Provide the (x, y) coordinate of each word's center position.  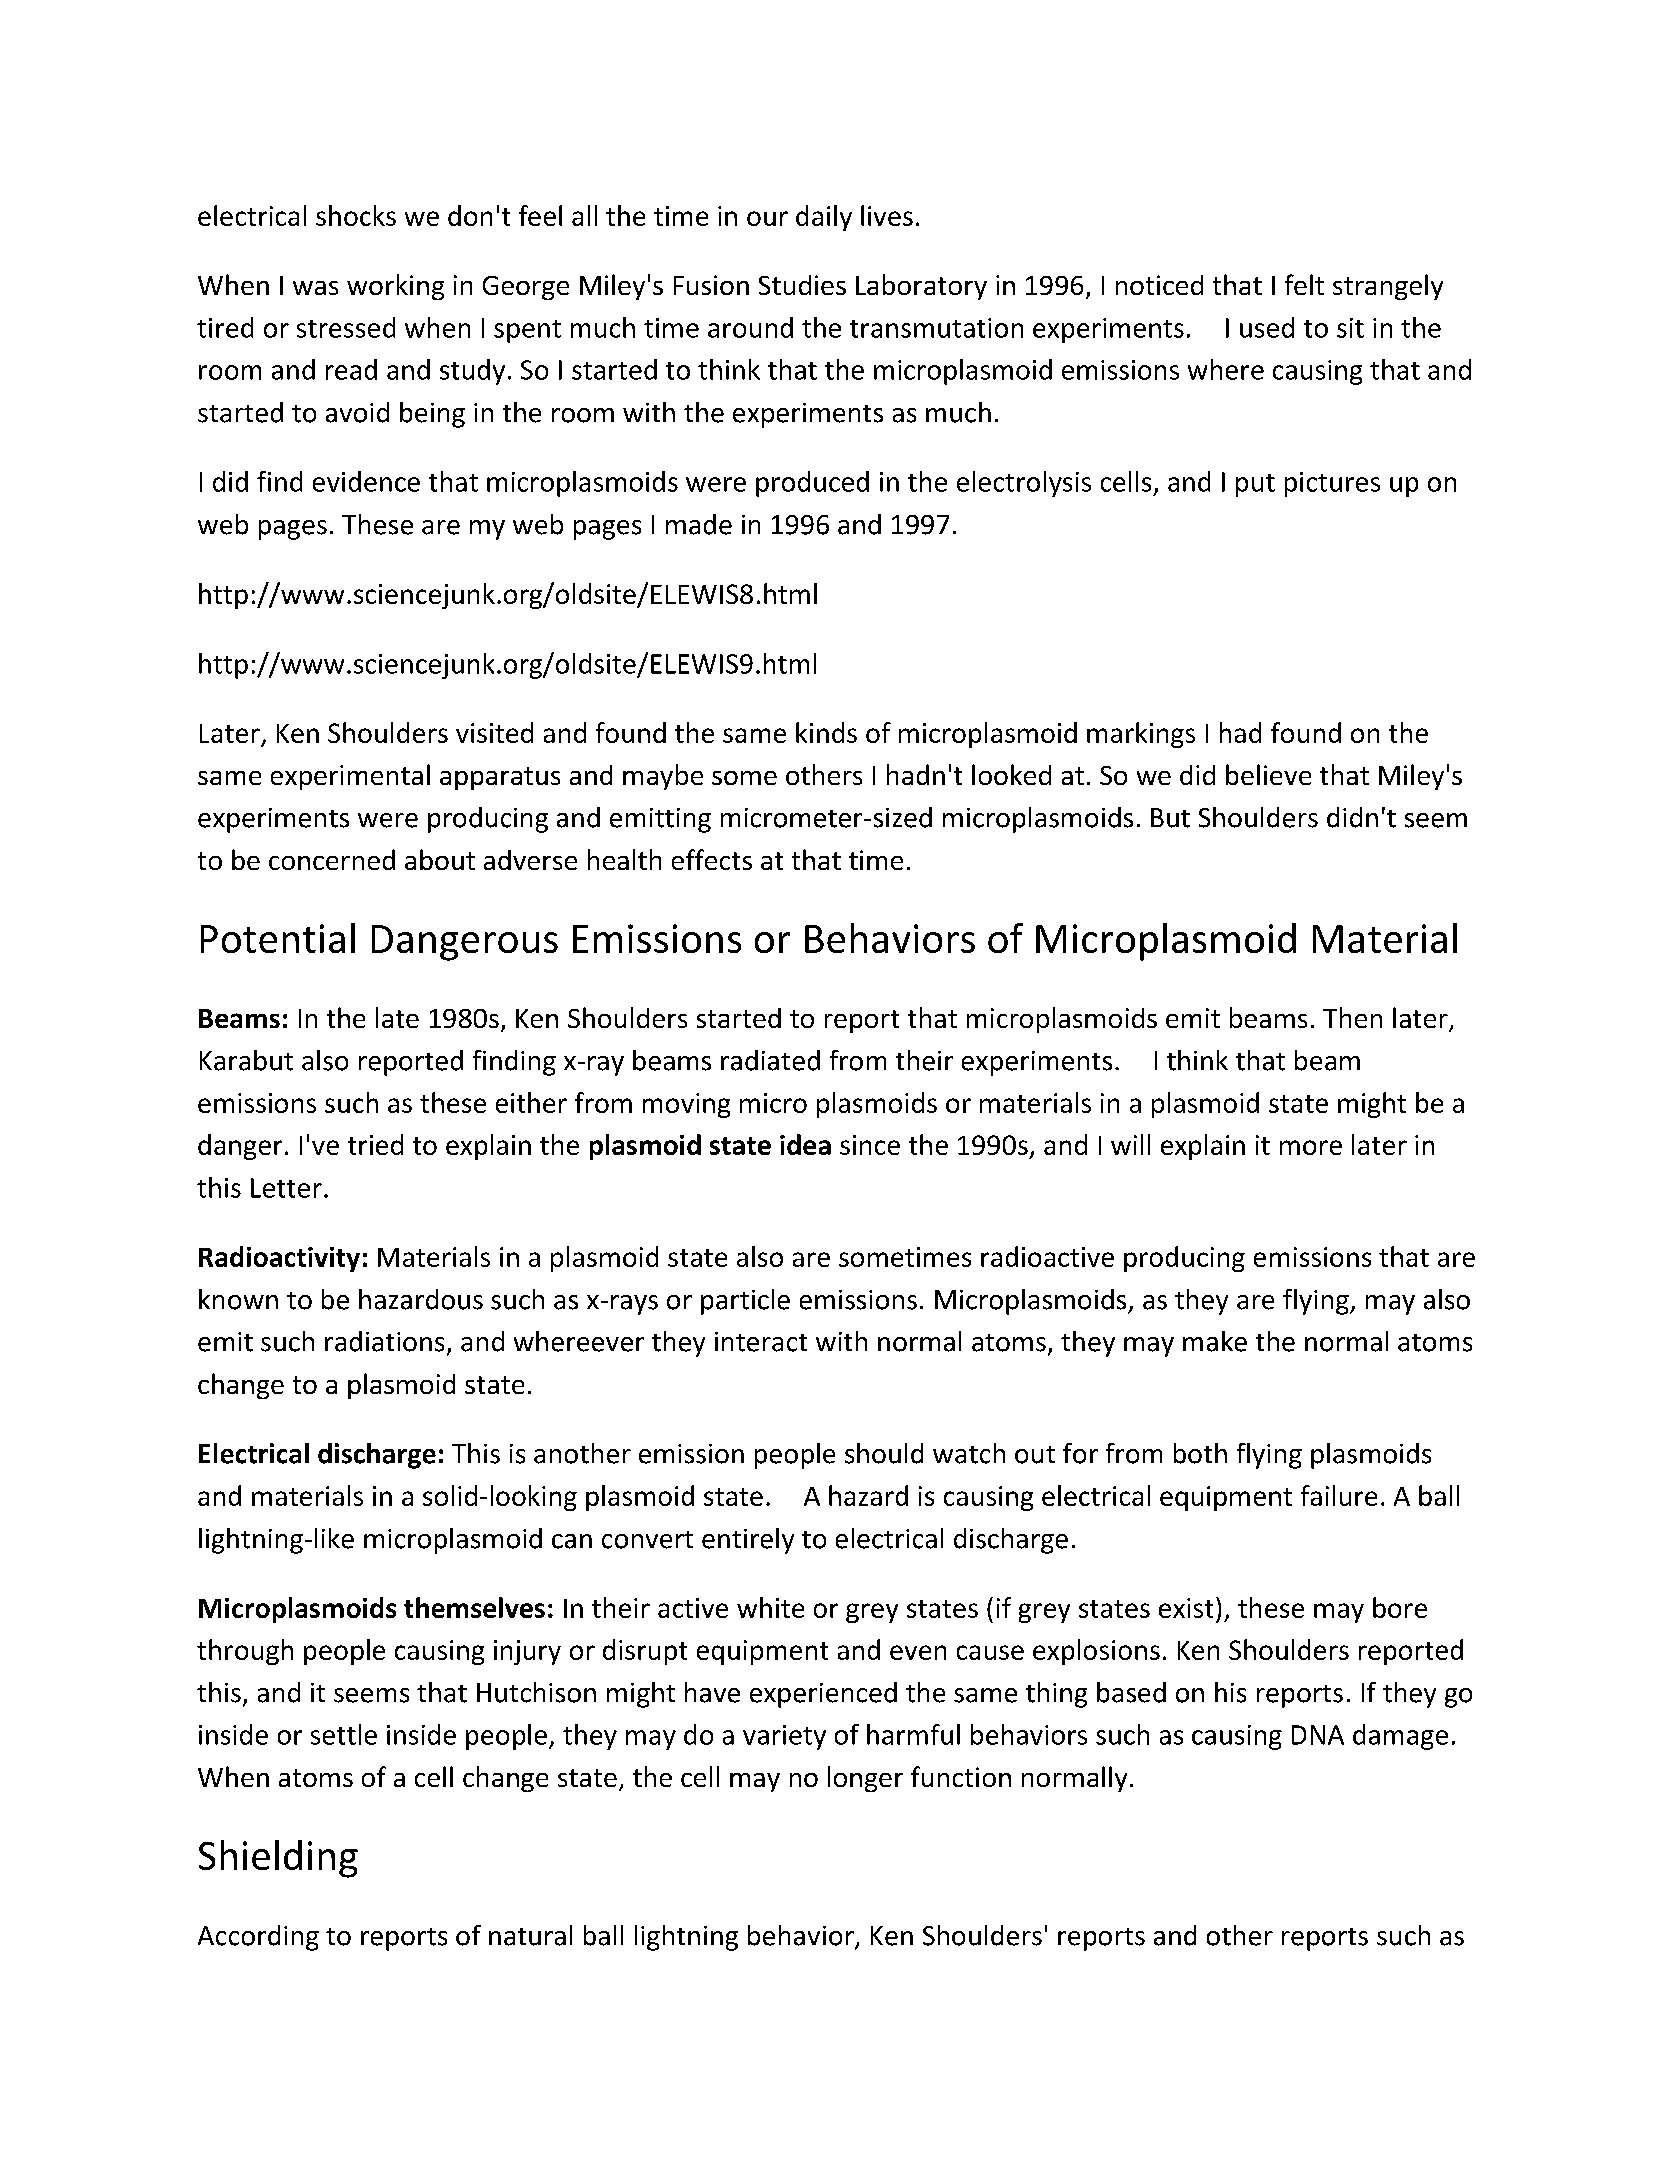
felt (1304, 284)
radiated (770, 1060)
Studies (802, 285)
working (395, 287)
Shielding (278, 1859)
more (1311, 1147)
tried (375, 1144)
